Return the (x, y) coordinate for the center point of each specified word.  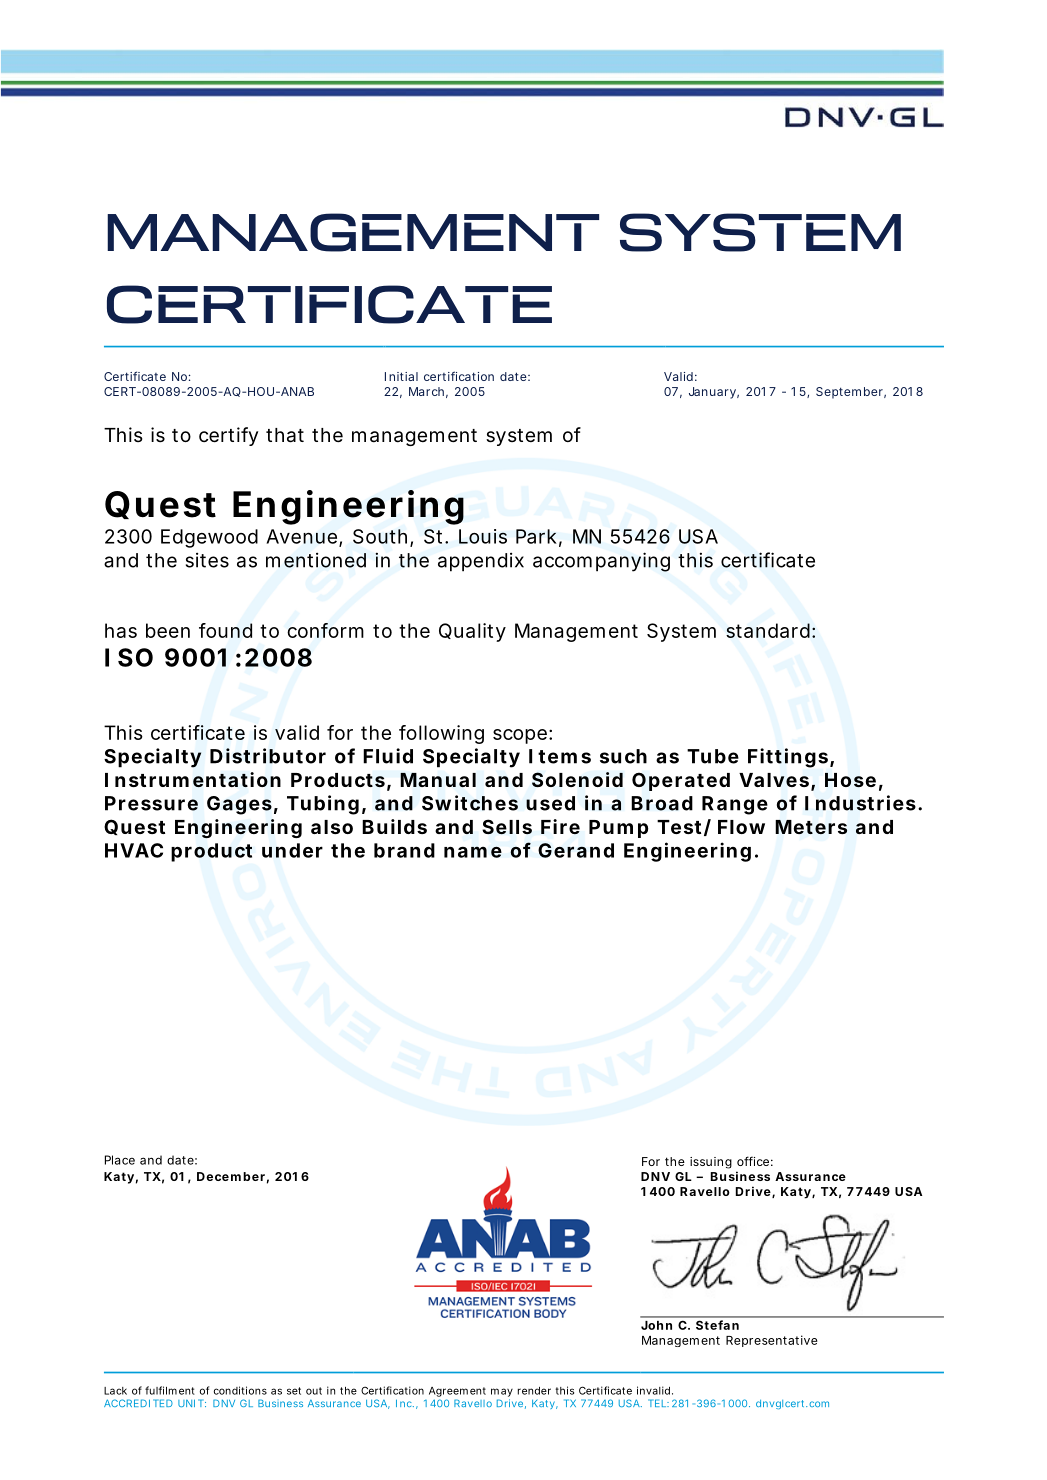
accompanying (601, 562)
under (292, 850)
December (231, 1176)
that (285, 435)
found (225, 630)
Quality (472, 632)
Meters (811, 827)
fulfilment (170, 1390)
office (753, 1161)
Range (735, 805)
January (712, 393)
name (473, 852)
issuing (711, 1163)
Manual (438, 780)
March (426, 391)
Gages (239, 805)
